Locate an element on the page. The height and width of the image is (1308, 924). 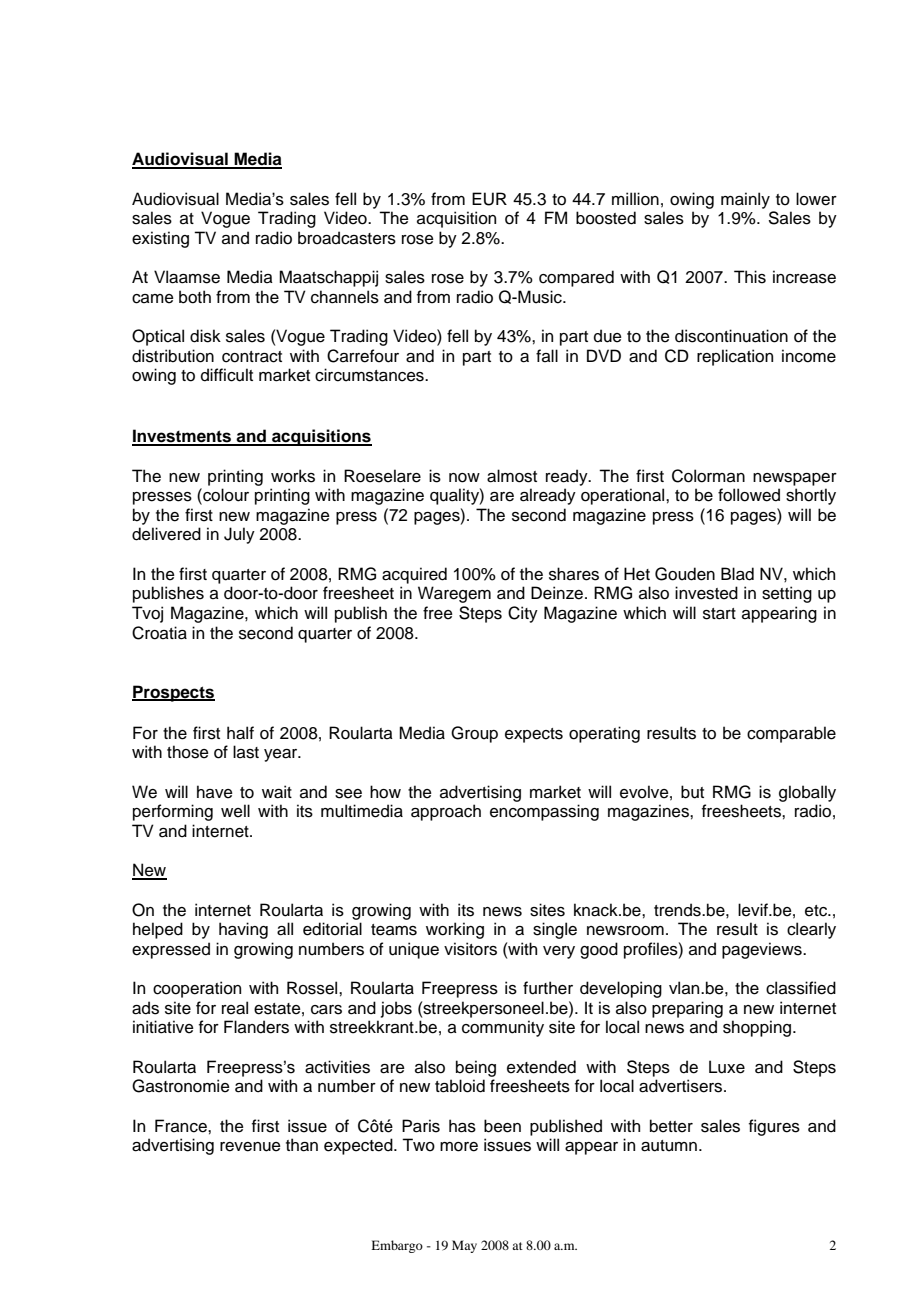
invested is located at coordinates (706, 593).
